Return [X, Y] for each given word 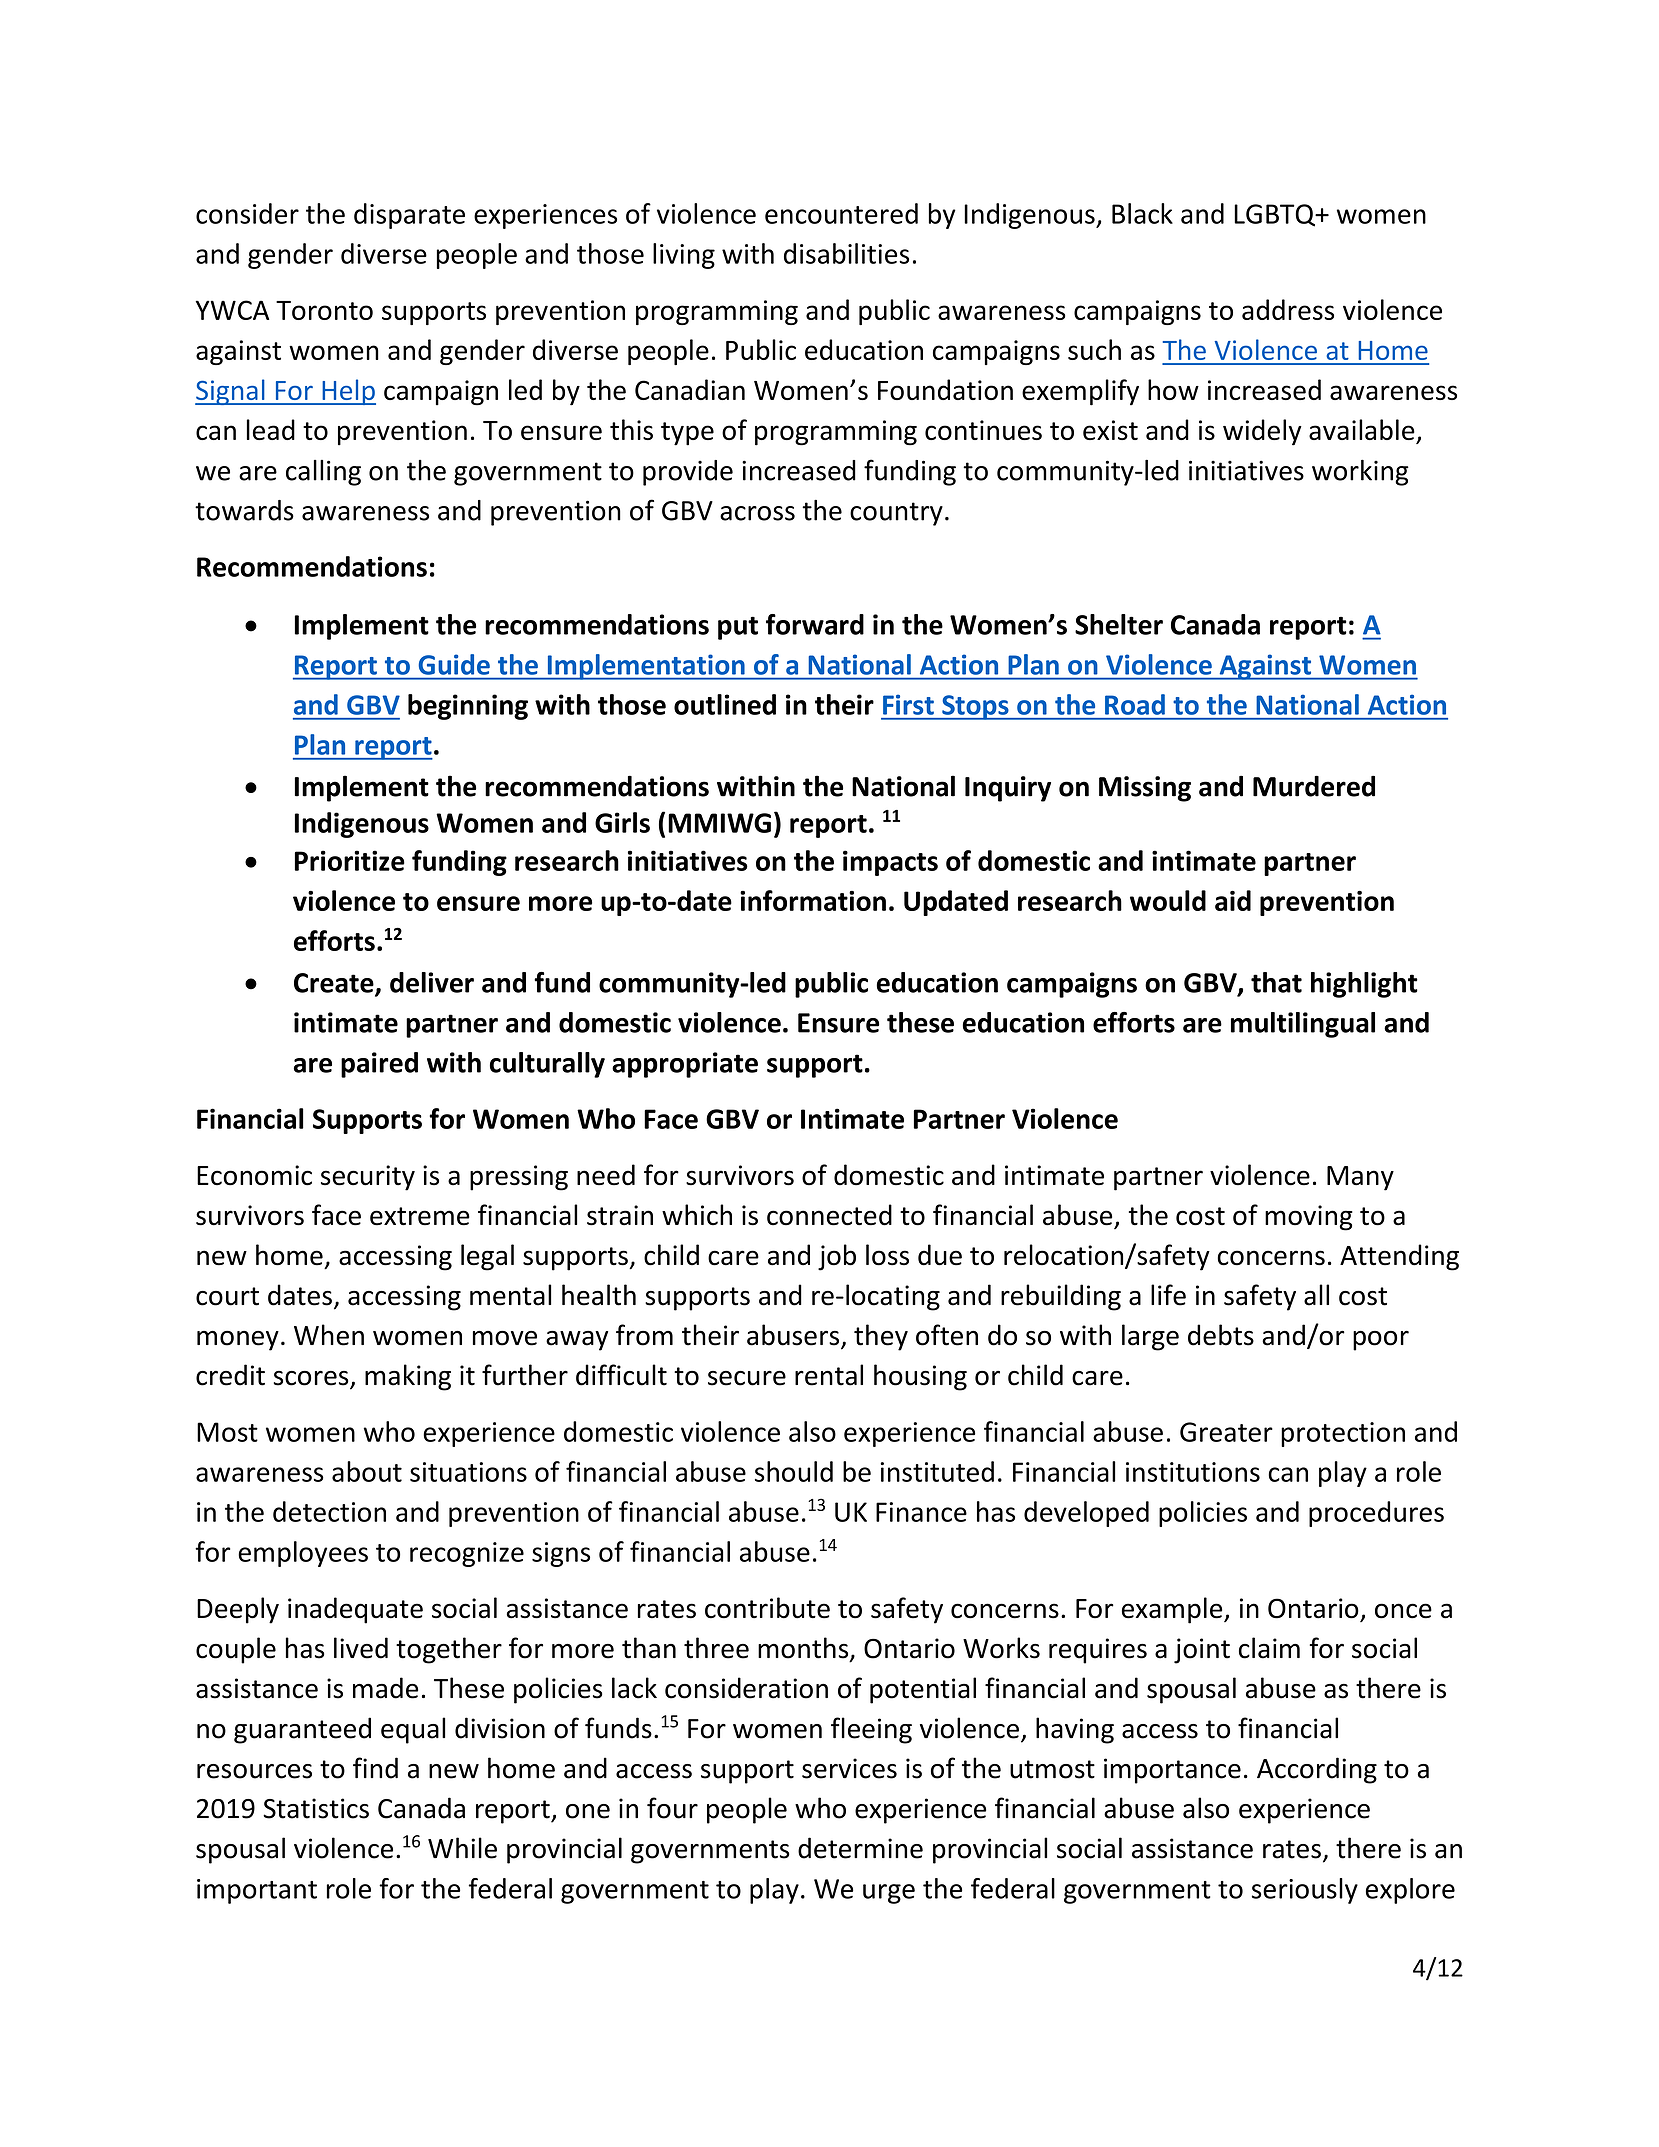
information [813, 900]
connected [829, 1215]
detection [329, 1511]
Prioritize [350, 860]
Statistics [316, 1808]
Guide [454, 664]
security [368, 1178]
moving [1309, 1218]
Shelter [1119, 624]
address [1288, 309]
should [794, 1471]
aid [1233, 900]
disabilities [846, 253]
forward [815, 624]
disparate [409, 216]
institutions [1193, 1472]
